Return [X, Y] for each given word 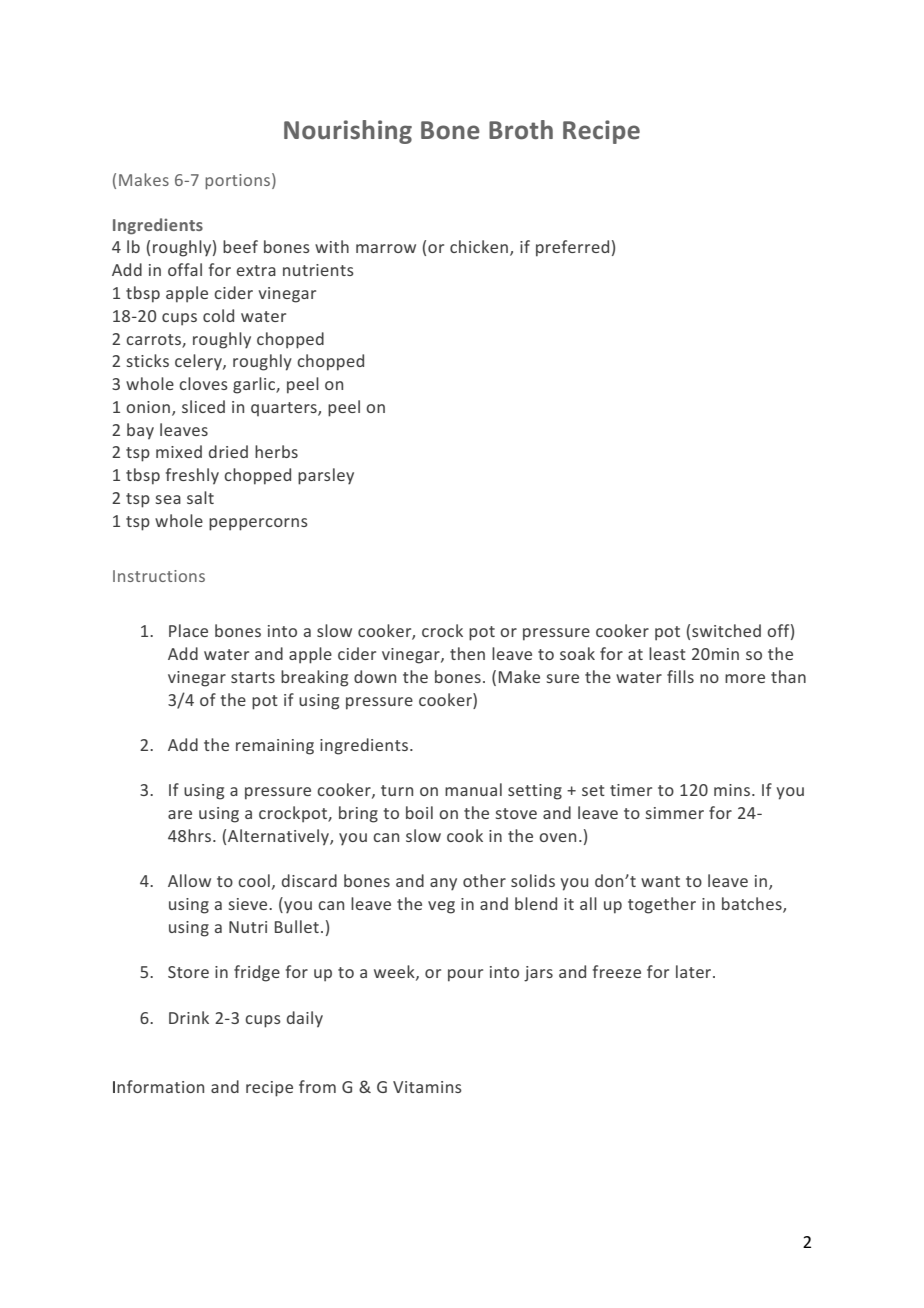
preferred [572, 248]
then [467, 653]
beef [240, 246]
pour [465, 975]
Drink [189, 1017]
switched [726, 630]
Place [188, 630]
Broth [521, 130]
